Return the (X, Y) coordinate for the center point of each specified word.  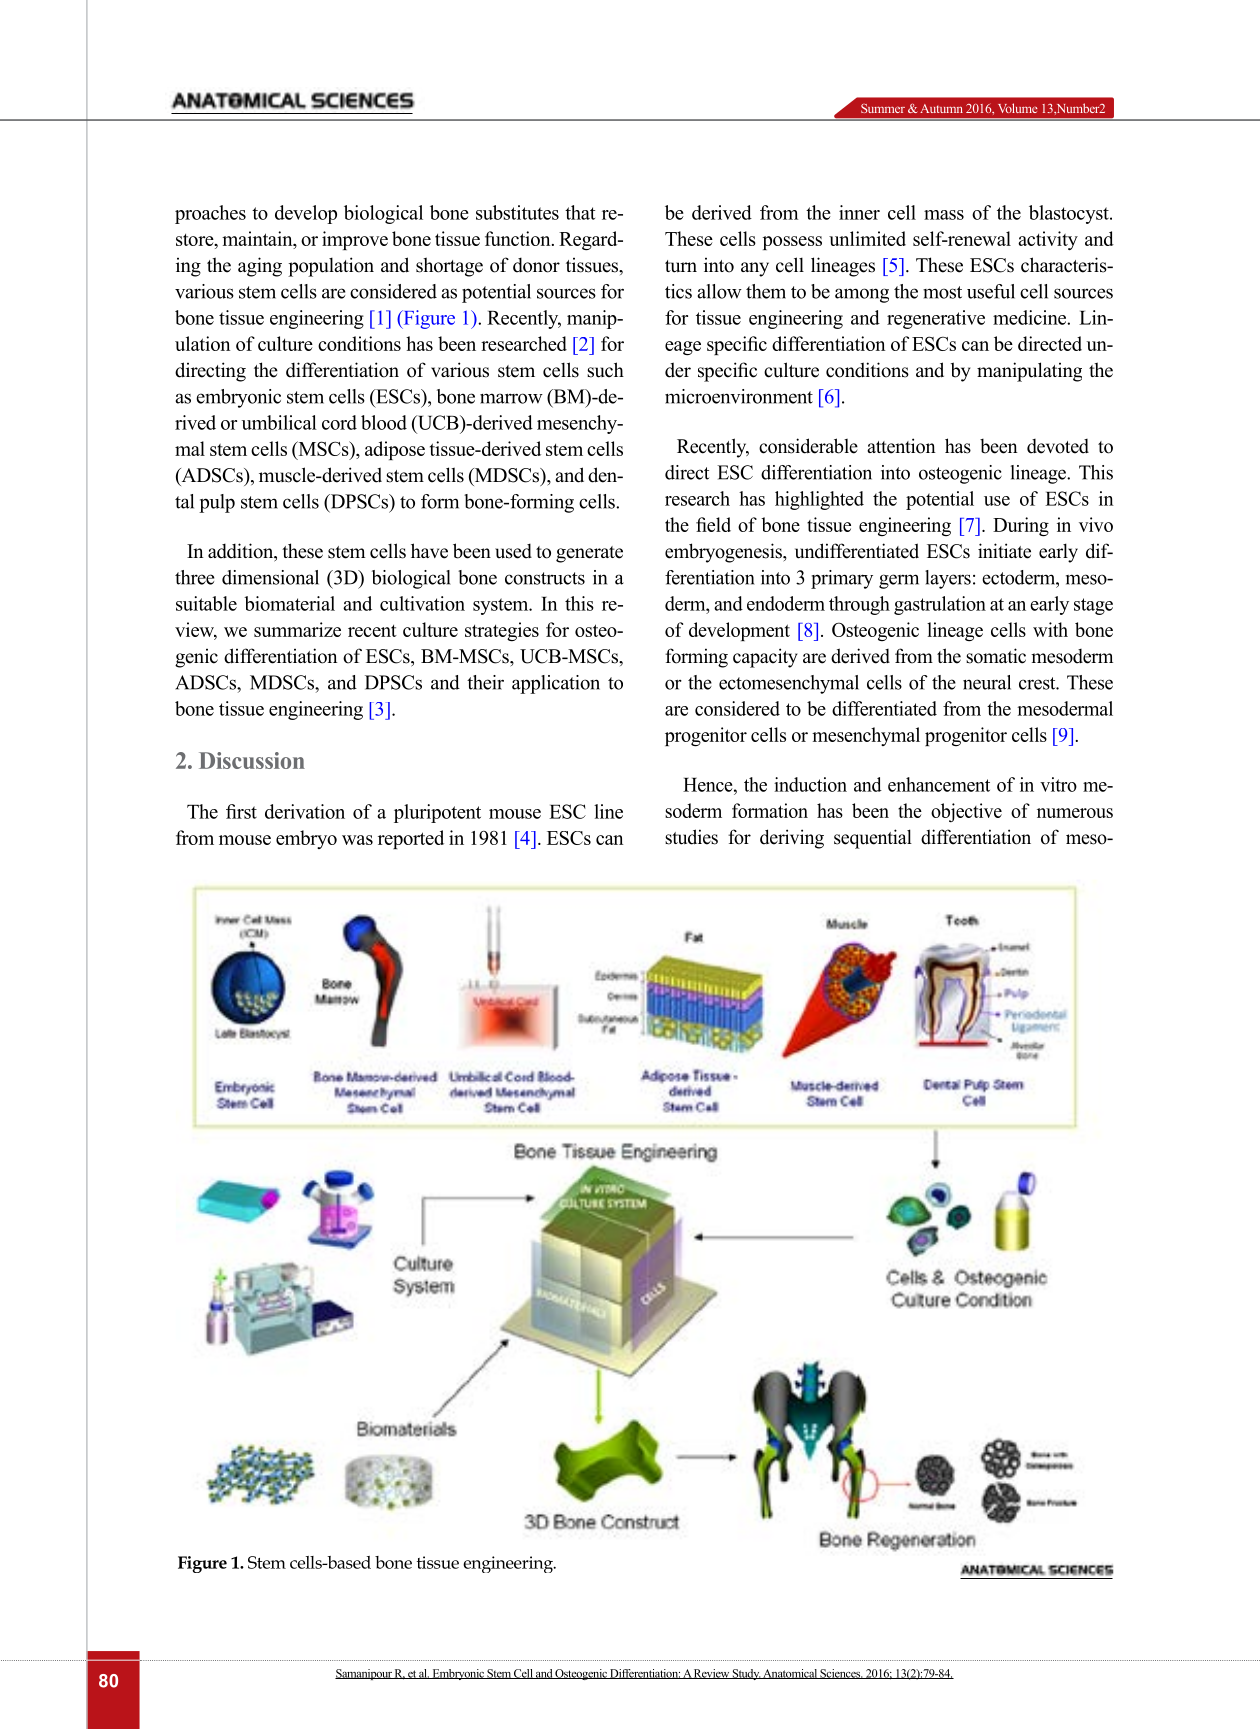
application (556, 684)
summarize (297, 629)
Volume (1018, 108)
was (357, 840)
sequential (873, 839)
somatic (996, 656)
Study (746, 1674)
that (580, 212)
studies (691, 837)
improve (355, 240)
